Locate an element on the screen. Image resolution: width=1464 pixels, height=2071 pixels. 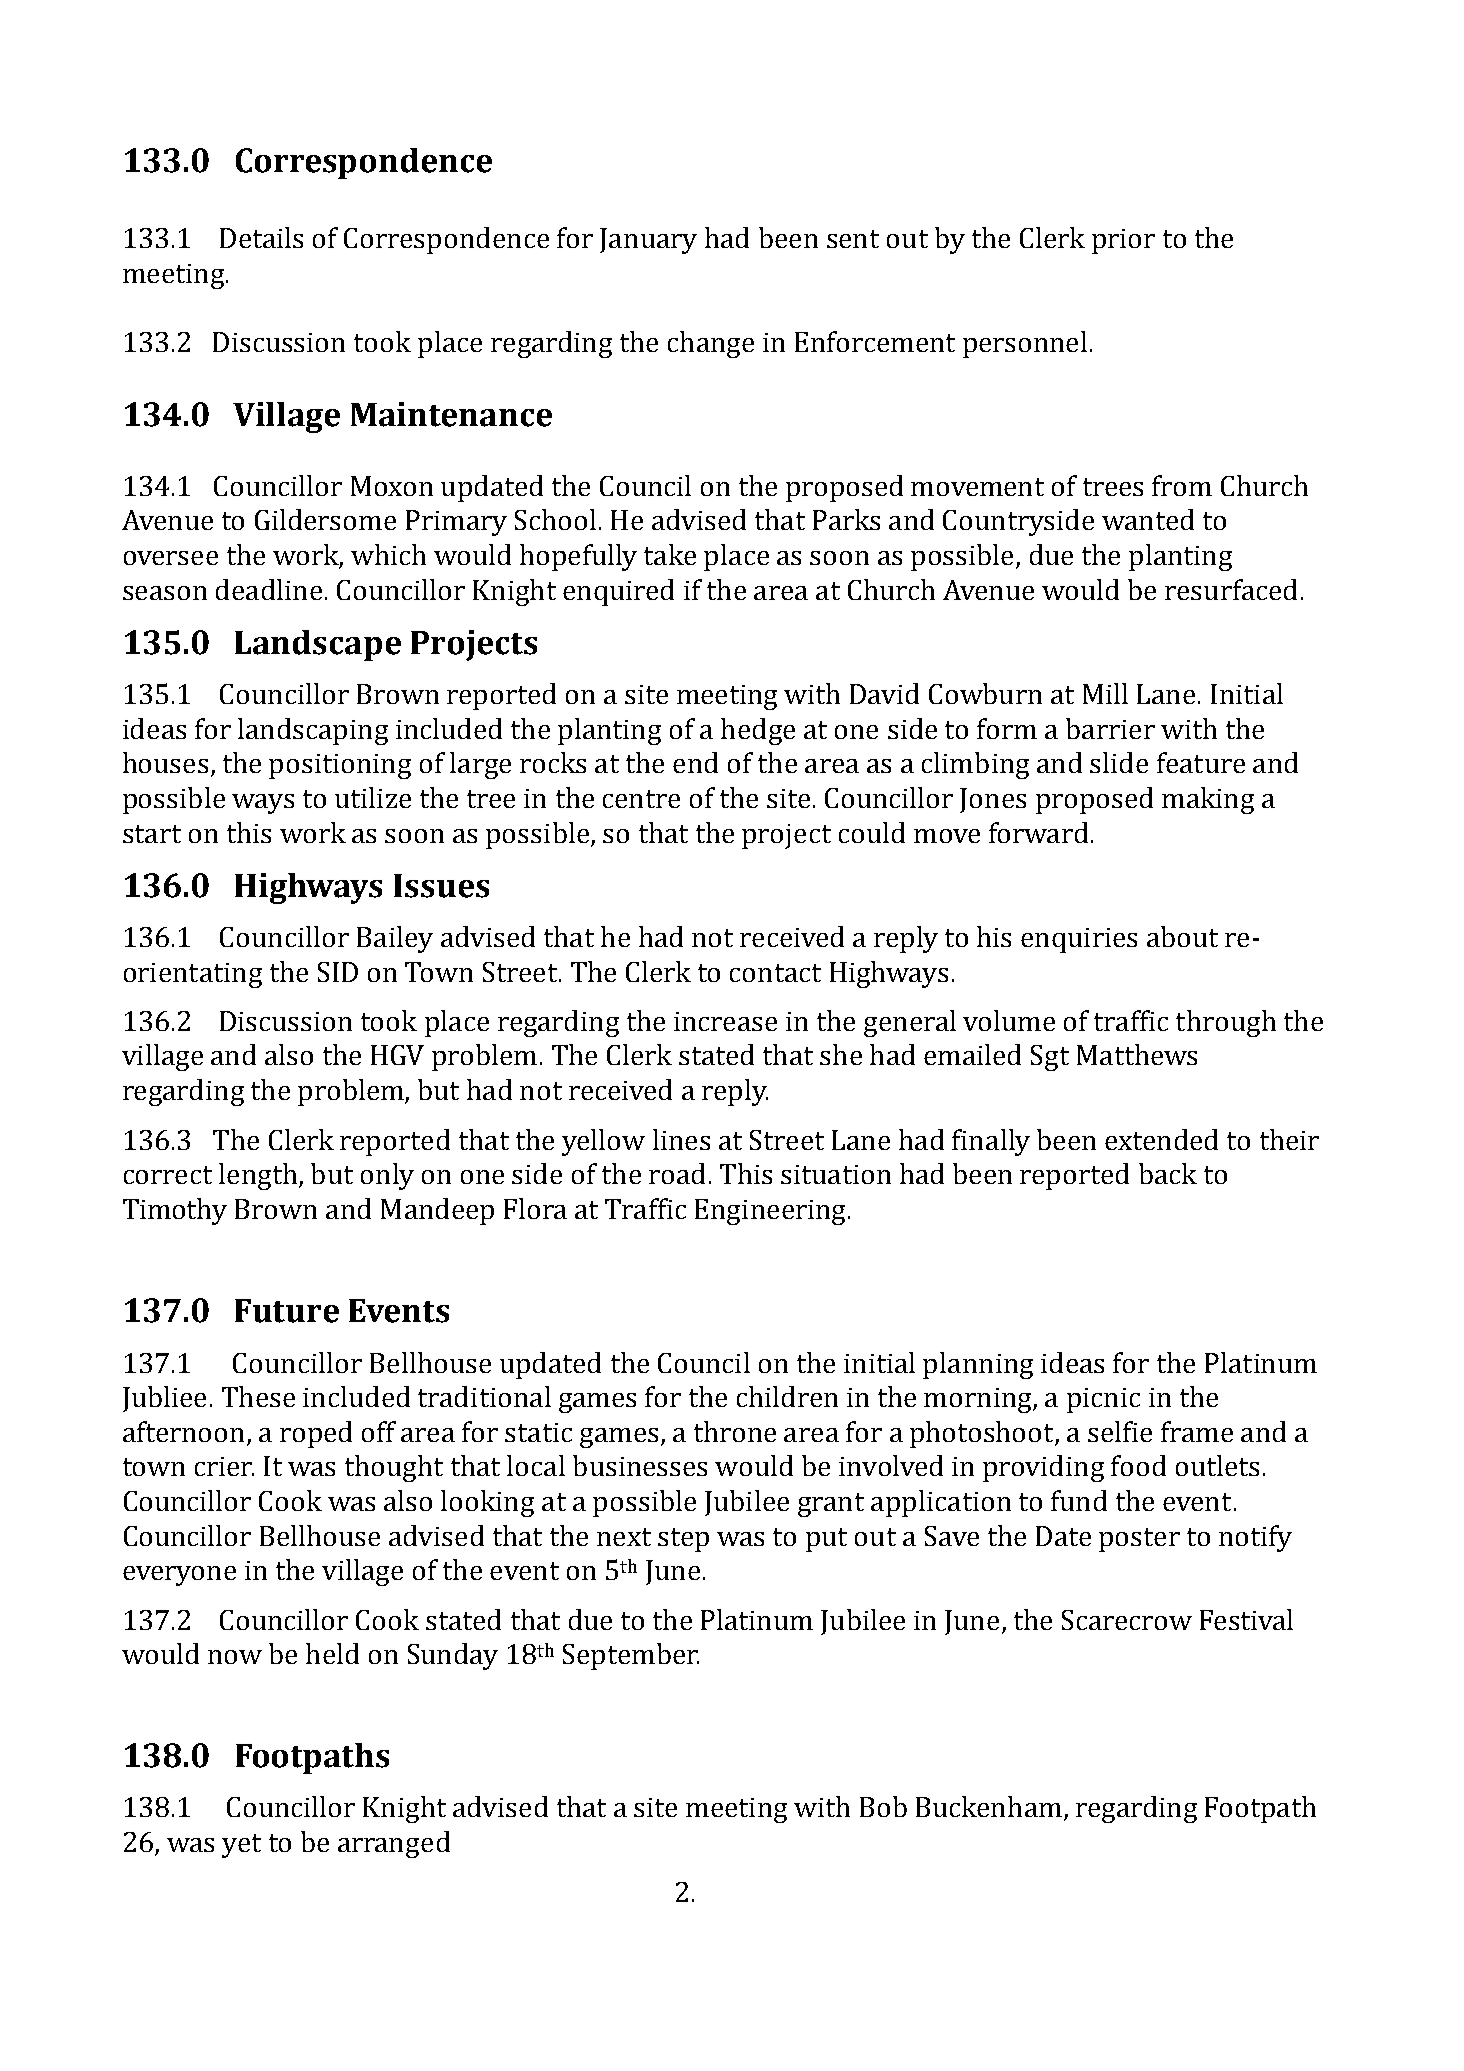
Details is located at coordinates (261, 237).
